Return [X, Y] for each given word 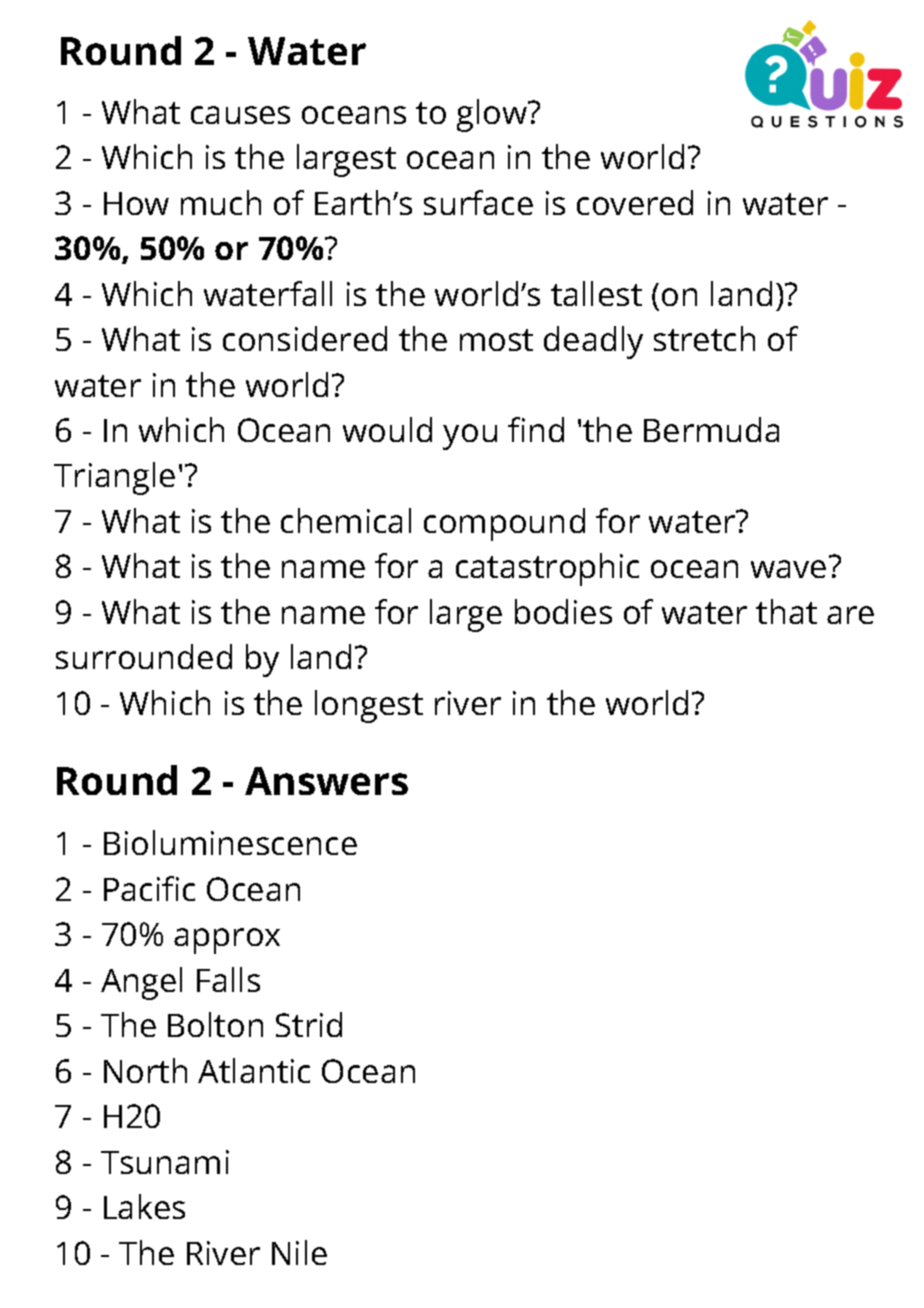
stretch [704, 338]
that [786, 611]
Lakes [144, 1206]
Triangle [114, 478]
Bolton [215, 1024]
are [850, 615]
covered [635, 202]
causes [240, 115]
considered [305, 338]
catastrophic [547, 569]
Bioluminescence [230, 842]
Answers [326, 781]
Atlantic [254, 1070]
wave [788, 569]
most [496, 340]
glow [493, 115]
